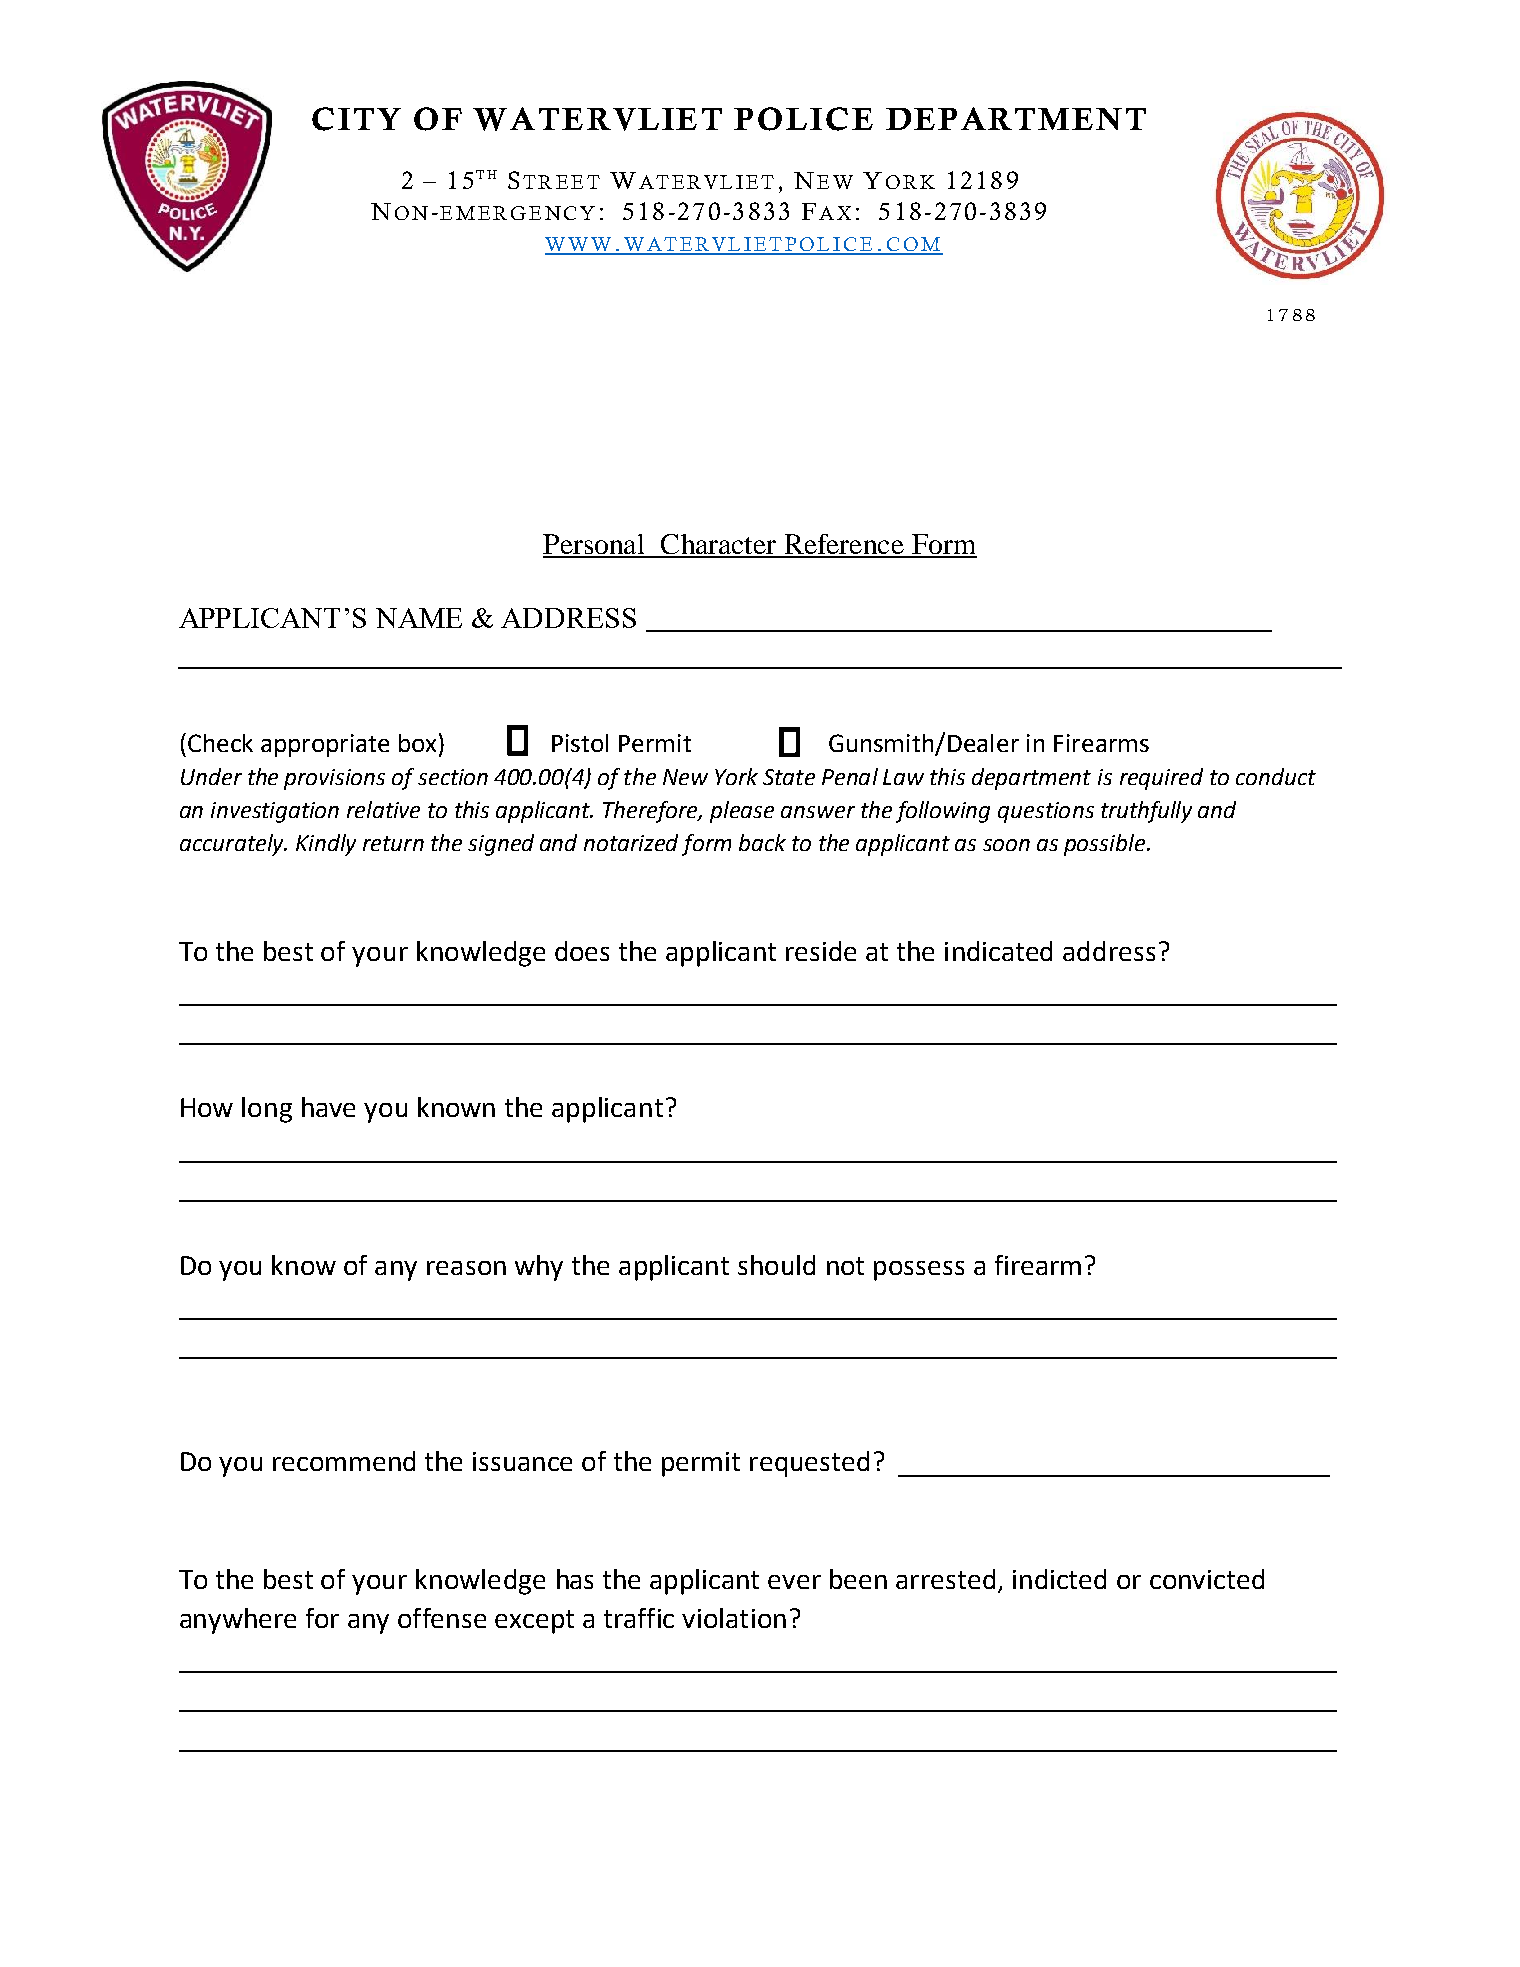 The height and width of the screenshot is (1967, 1520). I want to click on Kindly, so click(326, 845).
